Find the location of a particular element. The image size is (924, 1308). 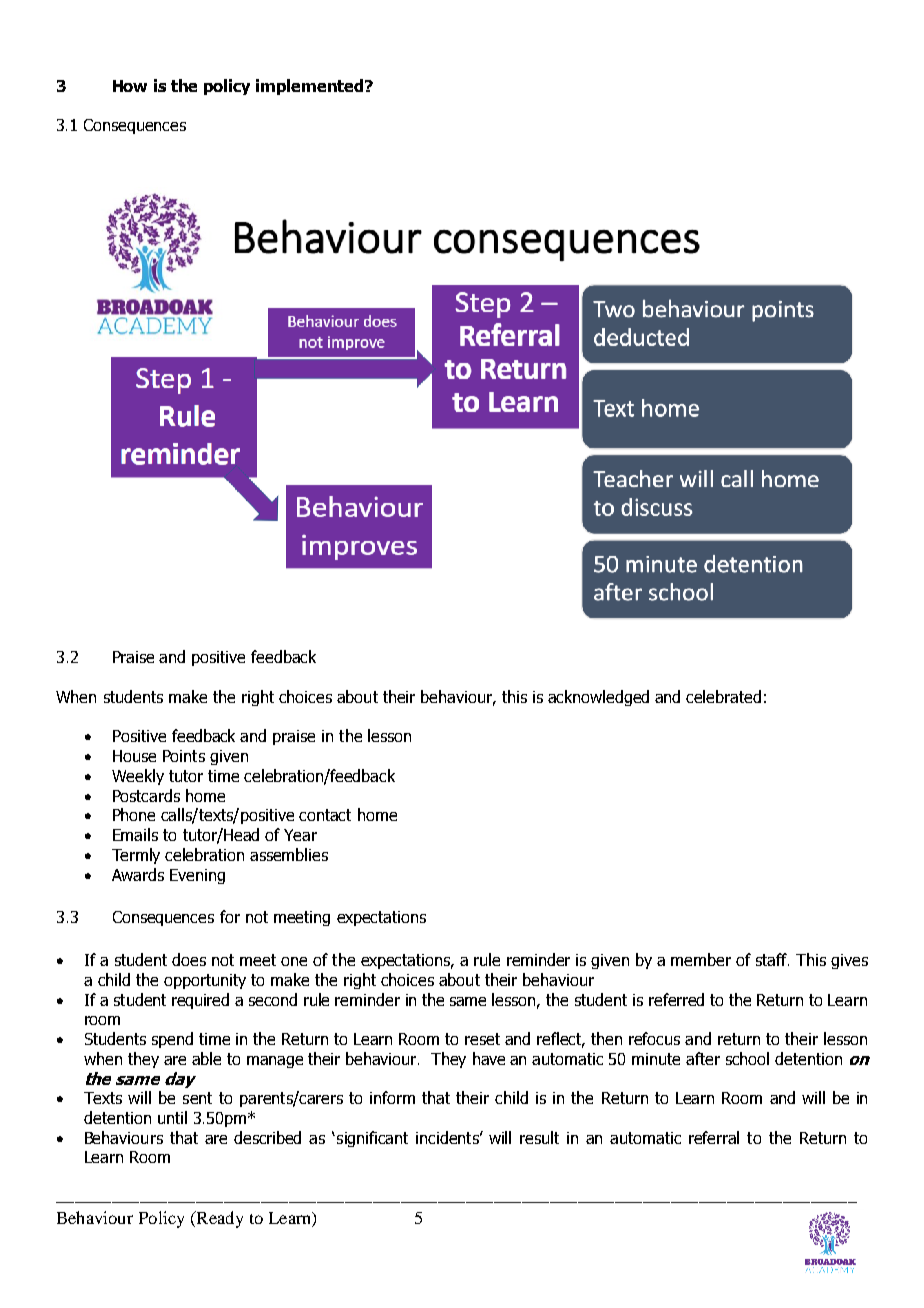

Ready is located at coordinates (218, 1219).
